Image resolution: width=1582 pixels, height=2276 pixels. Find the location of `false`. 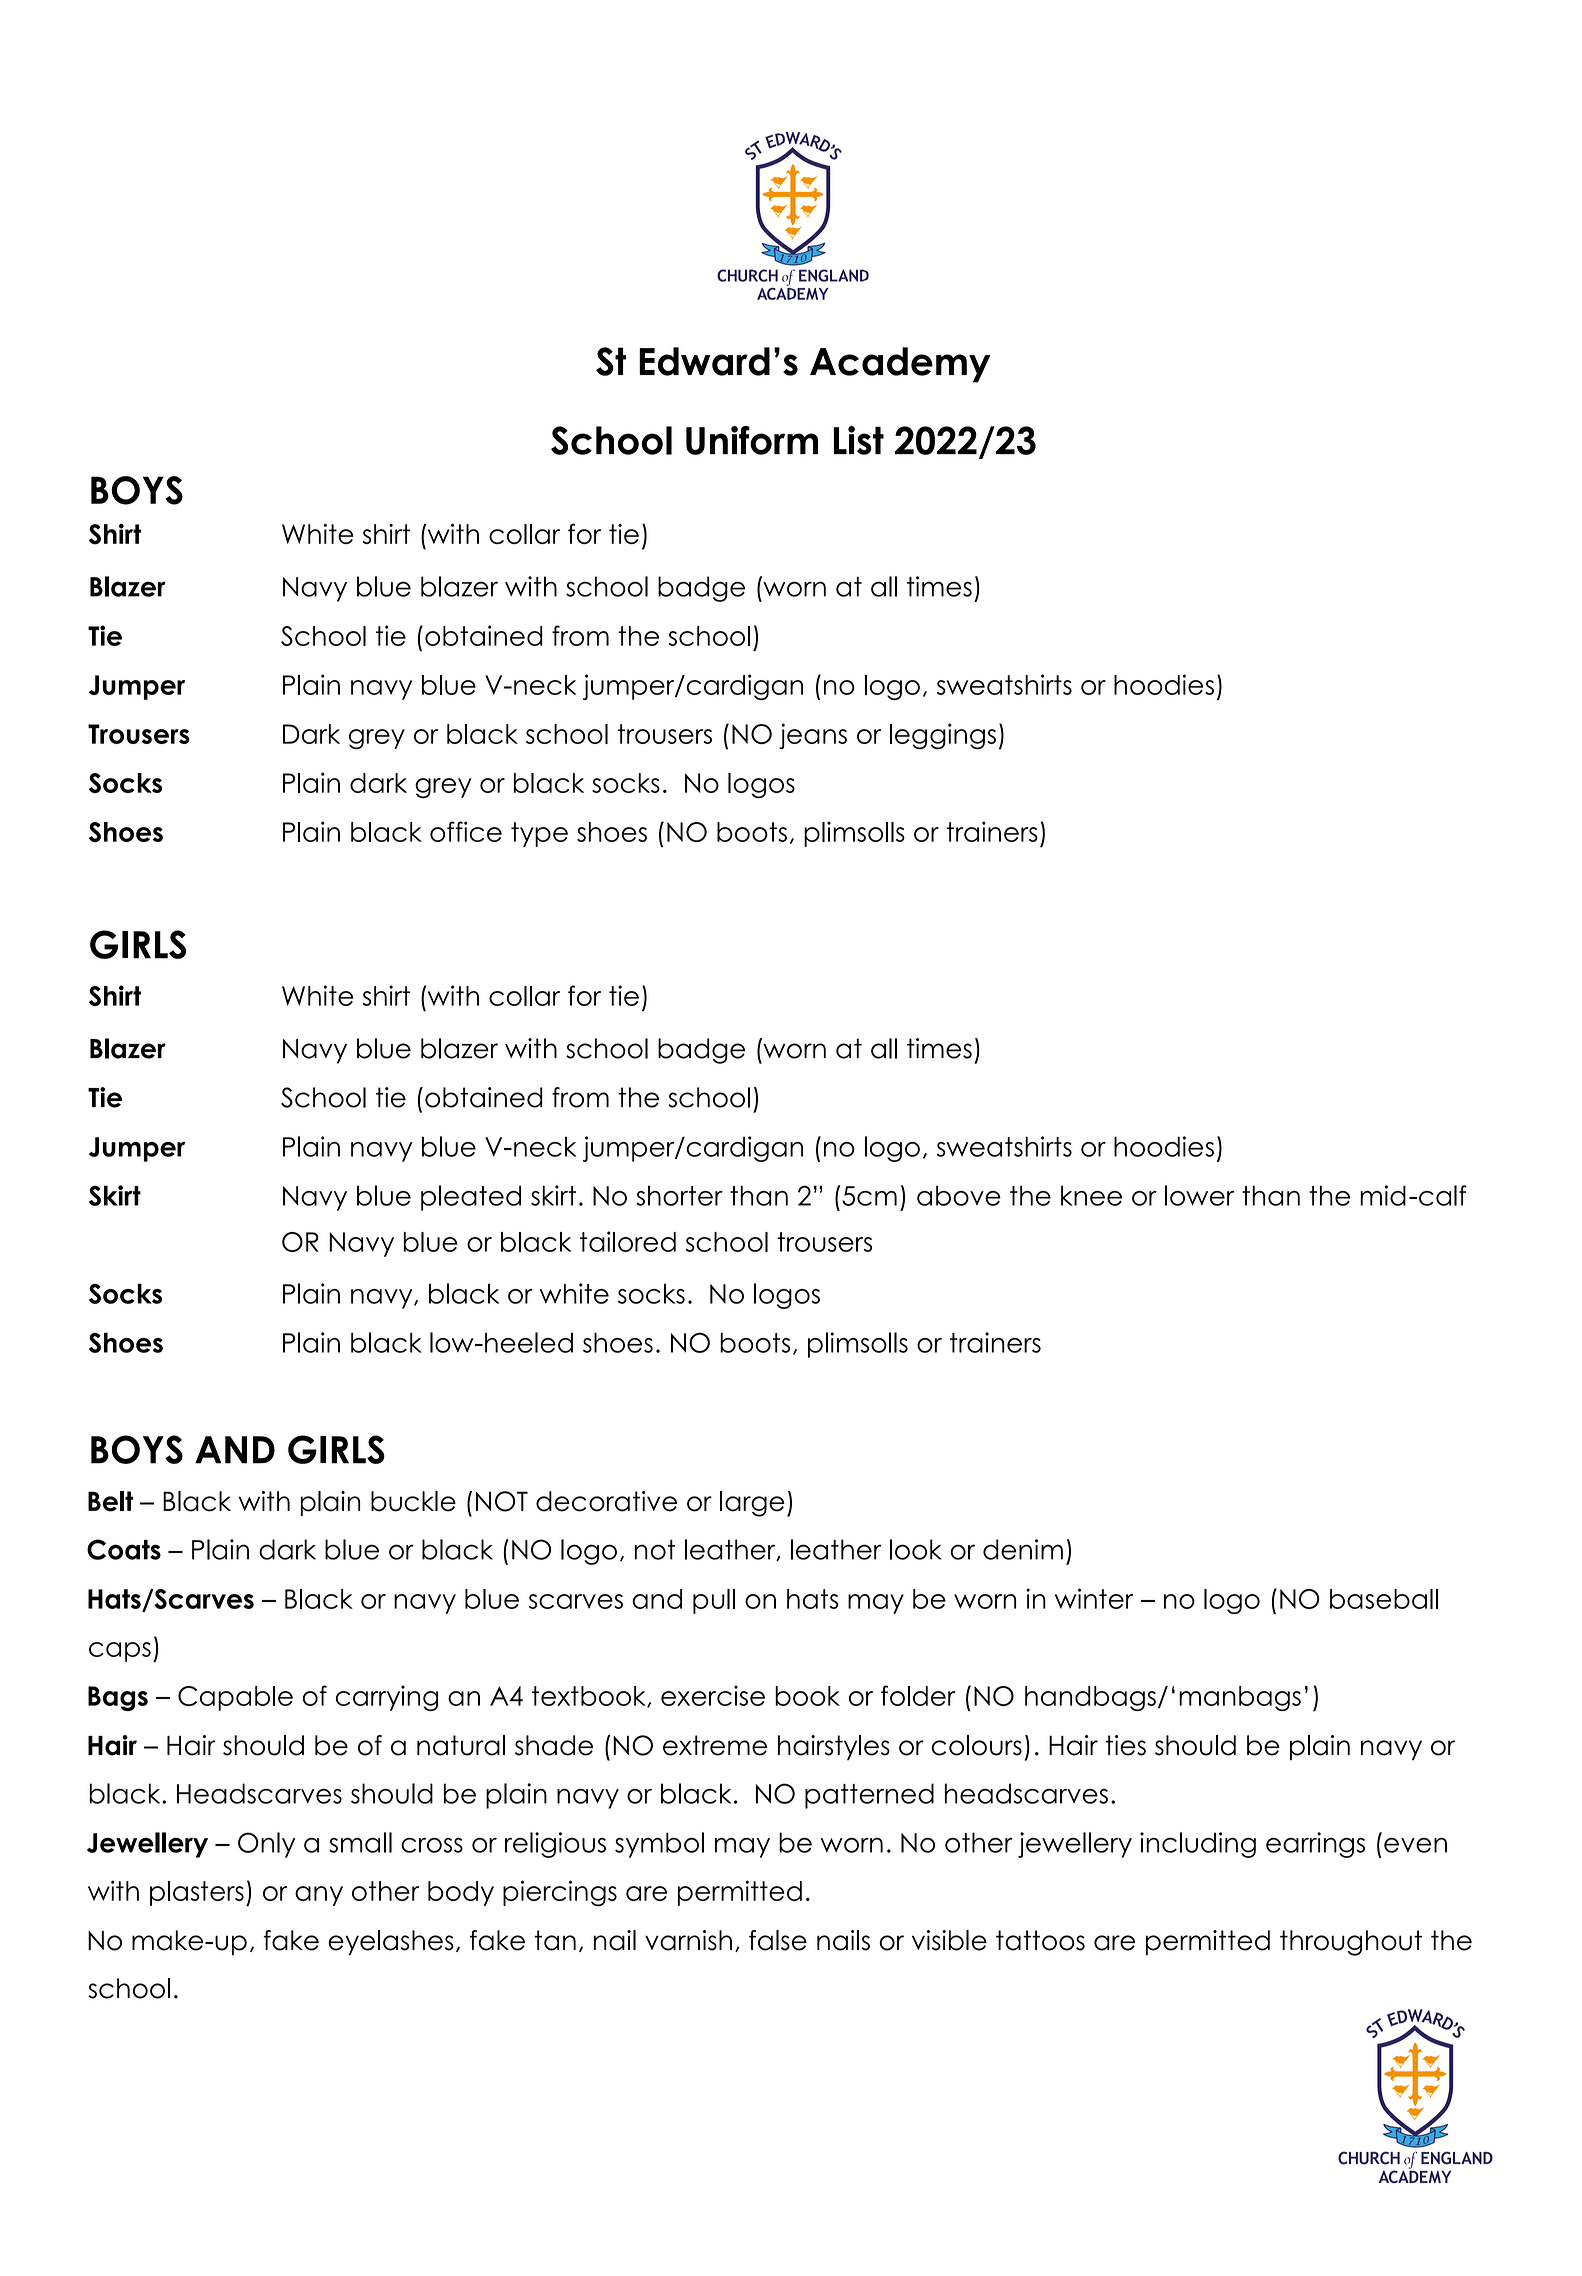

false is located at coordinates (778, 1940).
